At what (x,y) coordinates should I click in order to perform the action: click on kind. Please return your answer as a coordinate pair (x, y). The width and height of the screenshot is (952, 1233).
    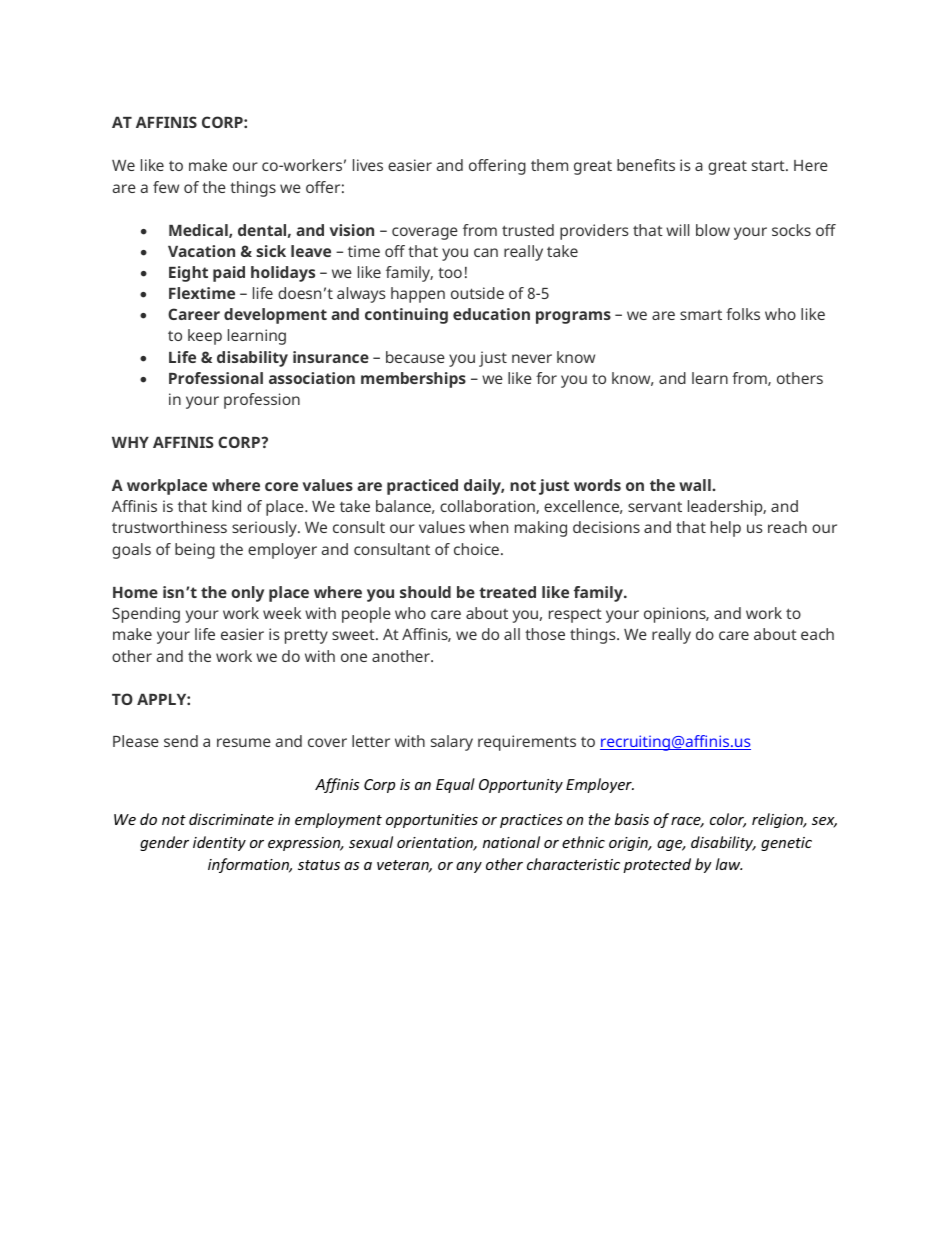
    Looking at the image, I should click on (226, 506).
